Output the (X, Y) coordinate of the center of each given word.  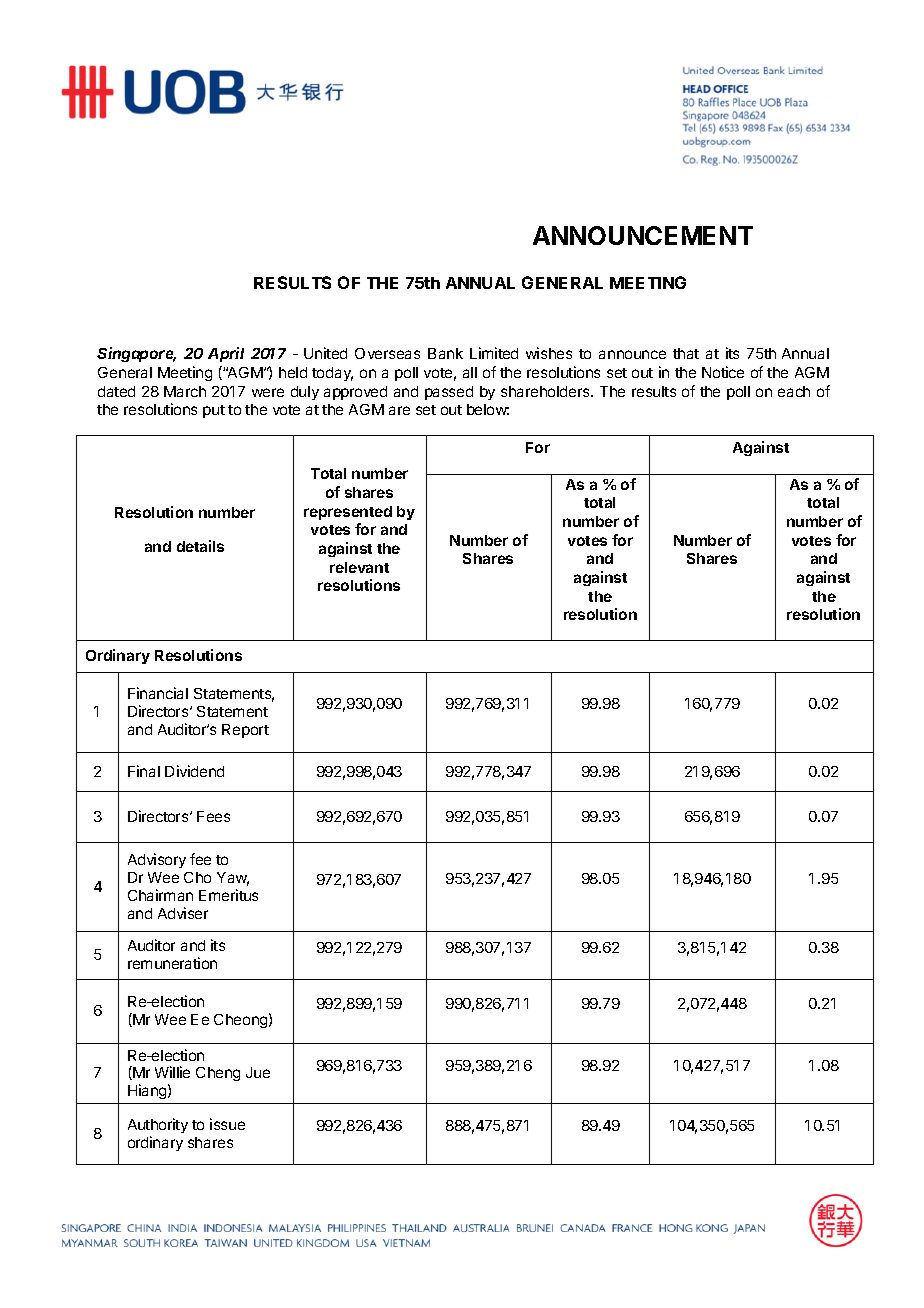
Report (245, 731)
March (185, 391)
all (470, 372)
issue (227, 1124)
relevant (359, 567)
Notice (723, 372)
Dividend (194, 771)
